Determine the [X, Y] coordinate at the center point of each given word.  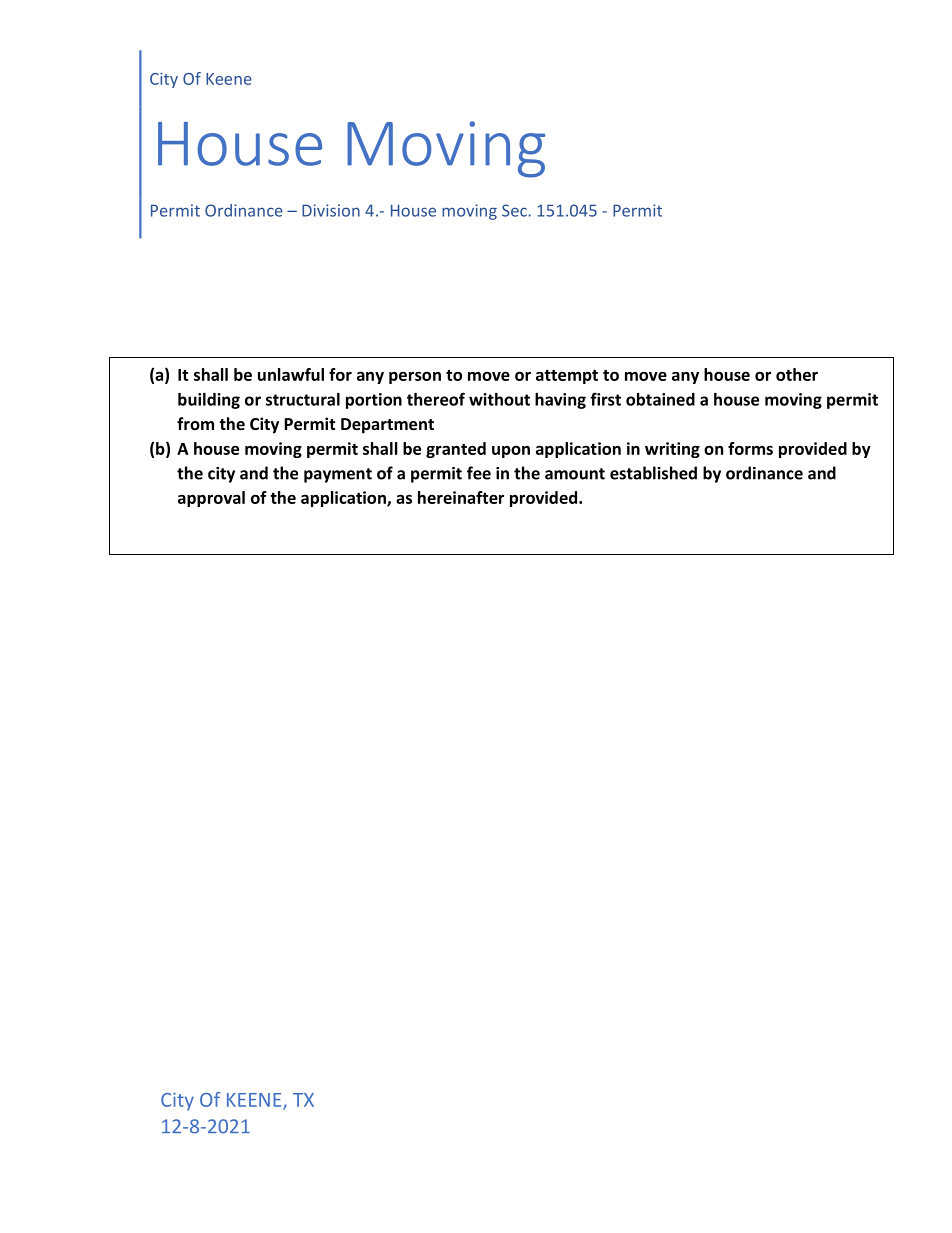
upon [511, 452]
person [415, 378]
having [560, 401]
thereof [436, 399]
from [195, 423]
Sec [515, 210]
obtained [660, 399]
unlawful [291, 374]
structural [303, 399]
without [499, 399]
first [605, 399]
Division [331, 210]
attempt [567, 377]
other [797, 374]
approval [211, 499]
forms [750, 448]
